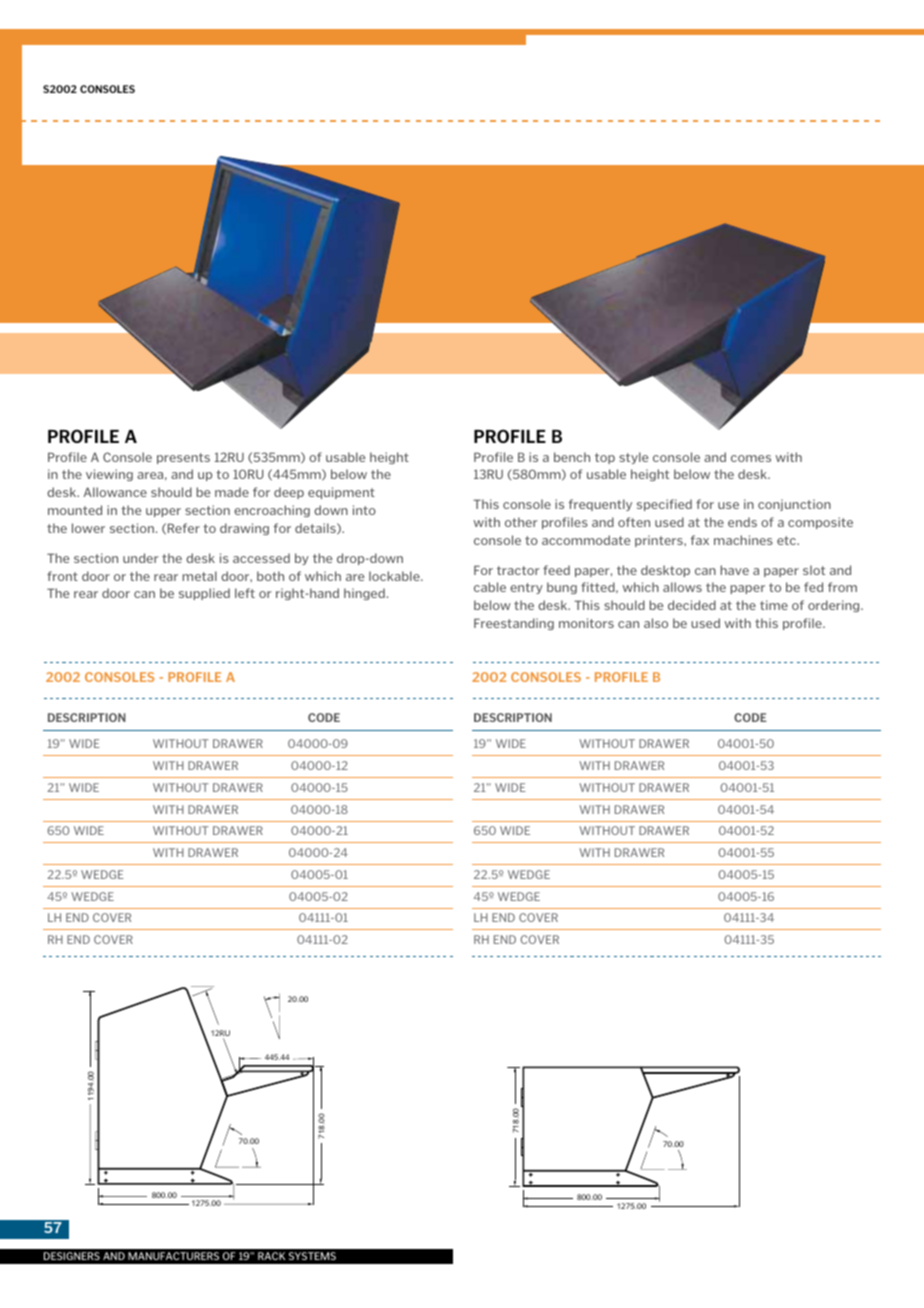 Image resolution: width=924 pixels, height=1308 pixels. I want to click on bench, so click(572, 457).
